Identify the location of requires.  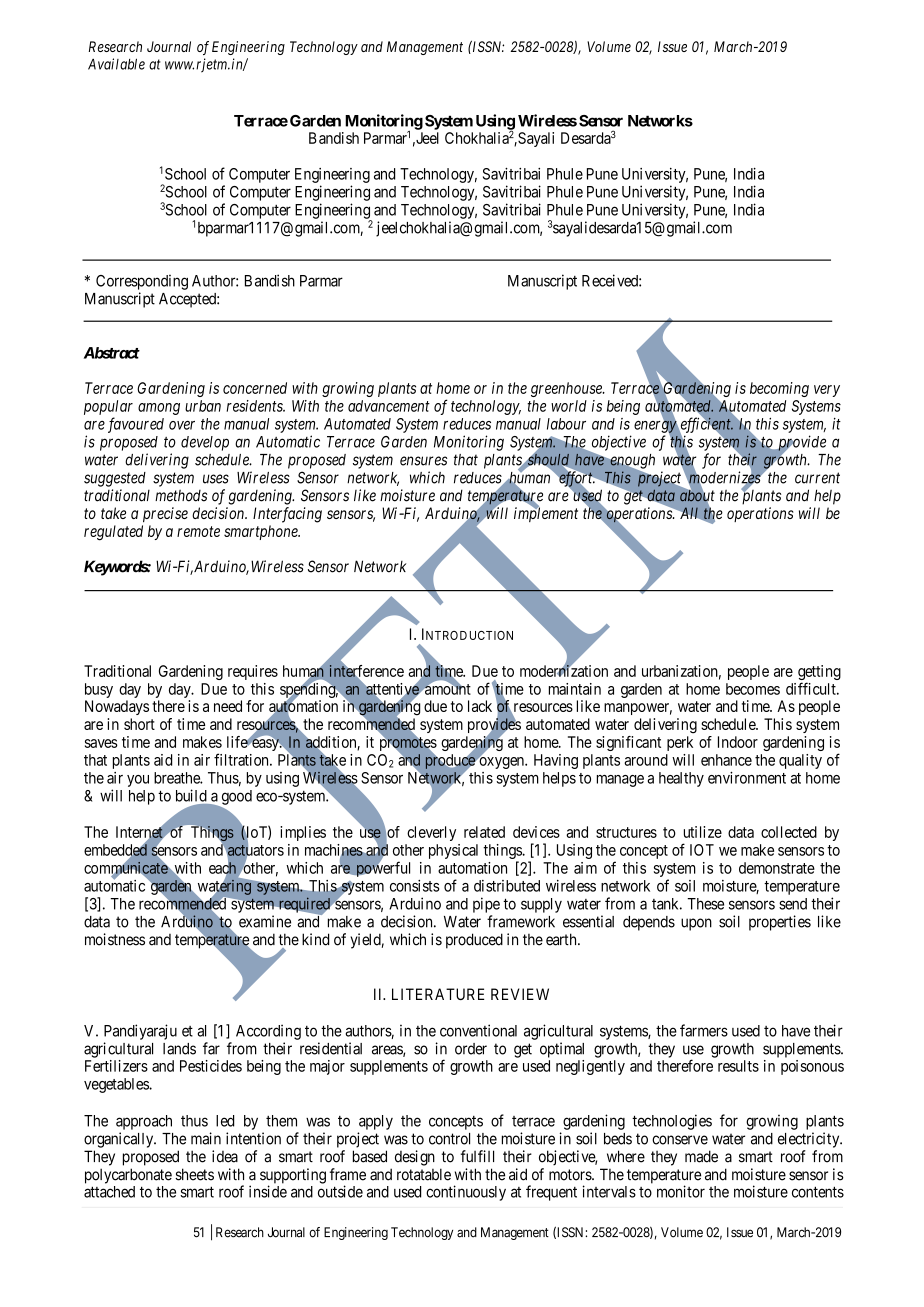
(253, 672).
